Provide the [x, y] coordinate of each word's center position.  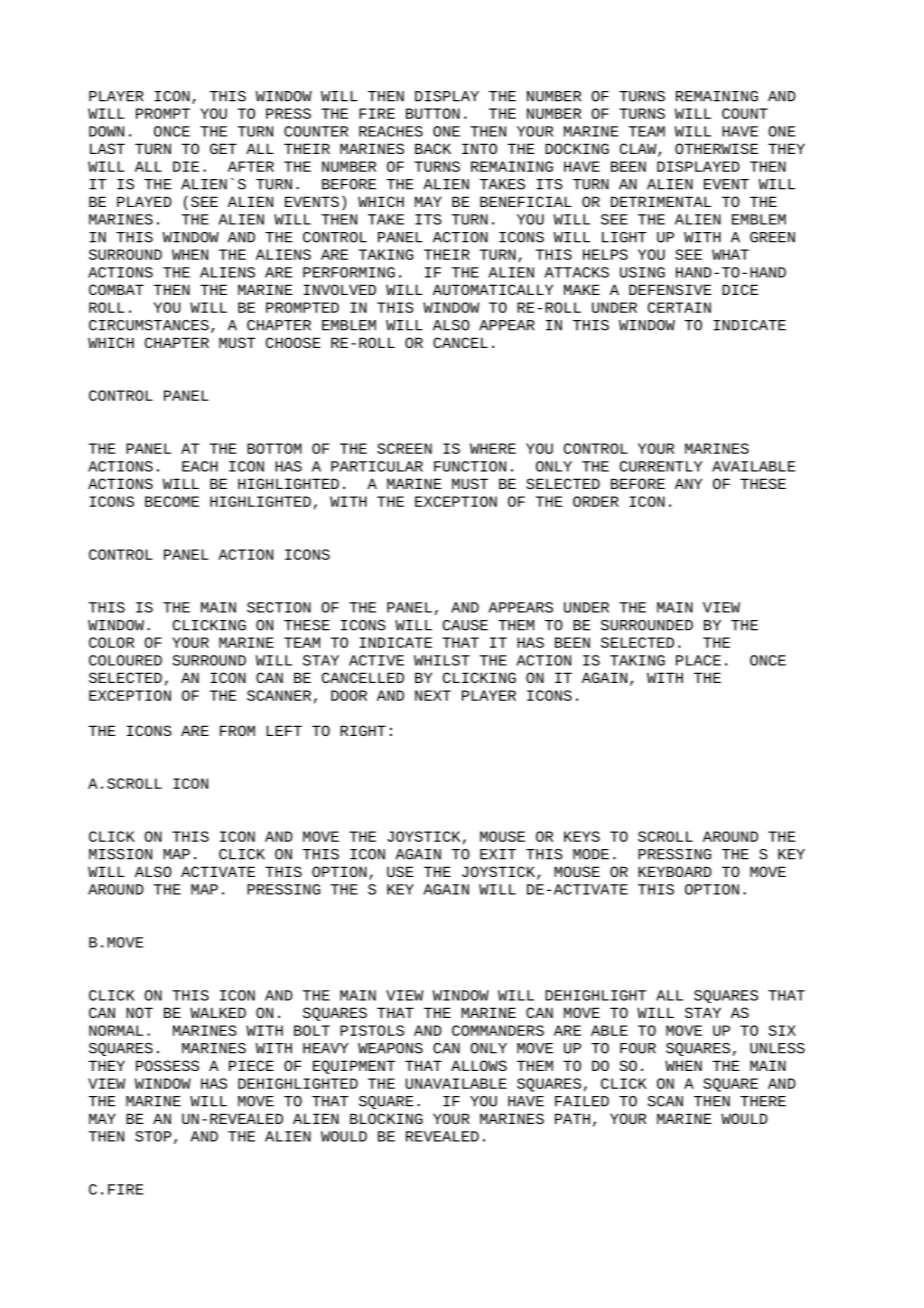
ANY [688, 483]
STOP [153, 1136]
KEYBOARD [675, 871]
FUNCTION [470, 466]
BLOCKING [386, 1118]
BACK [433, 148]
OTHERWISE [716, 148]
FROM [237, 730]
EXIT [498, 854]
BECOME [172, 501]
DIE [186, 166]
